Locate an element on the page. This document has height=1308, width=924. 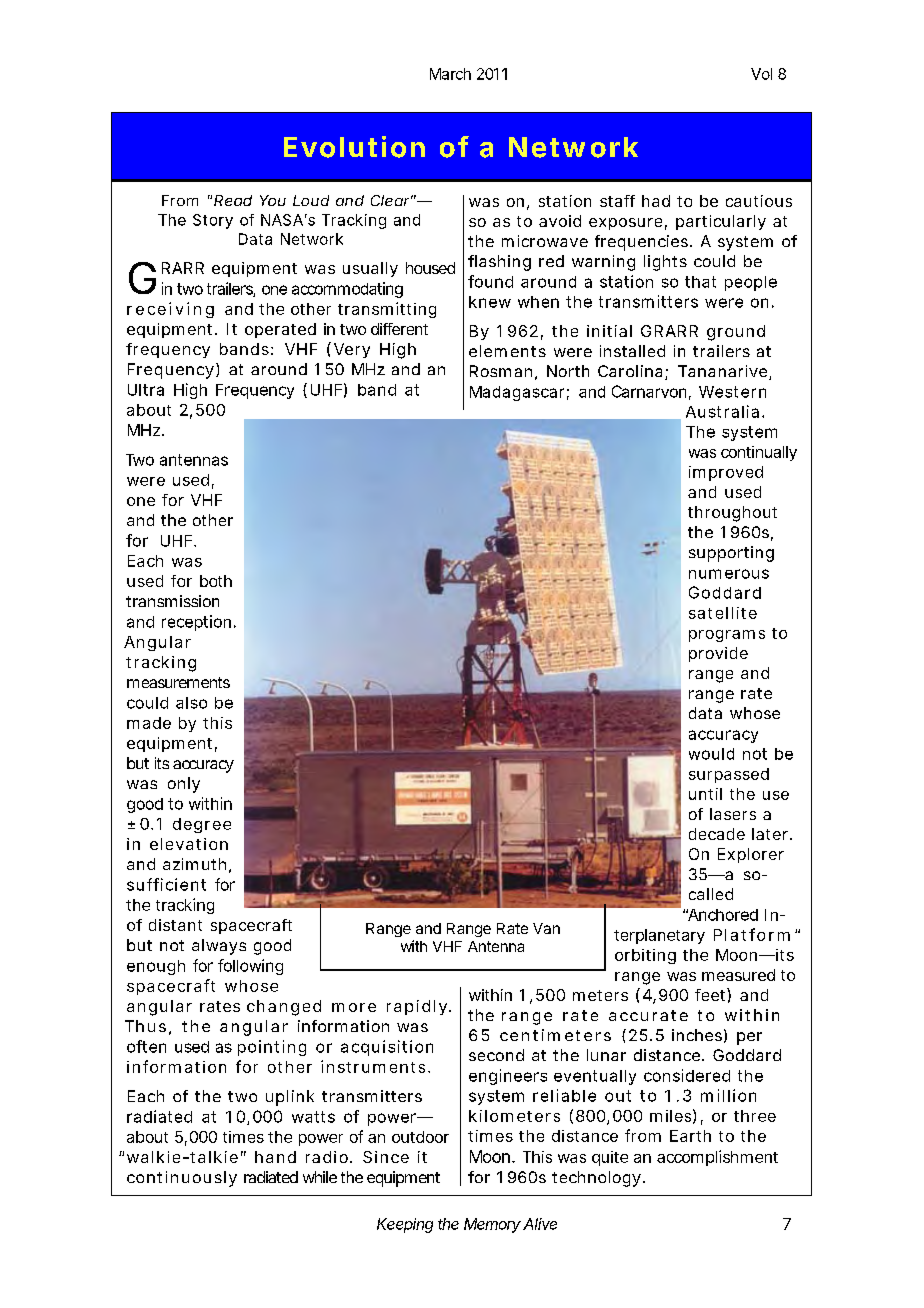
provide is located at coordinates (718, 654).
